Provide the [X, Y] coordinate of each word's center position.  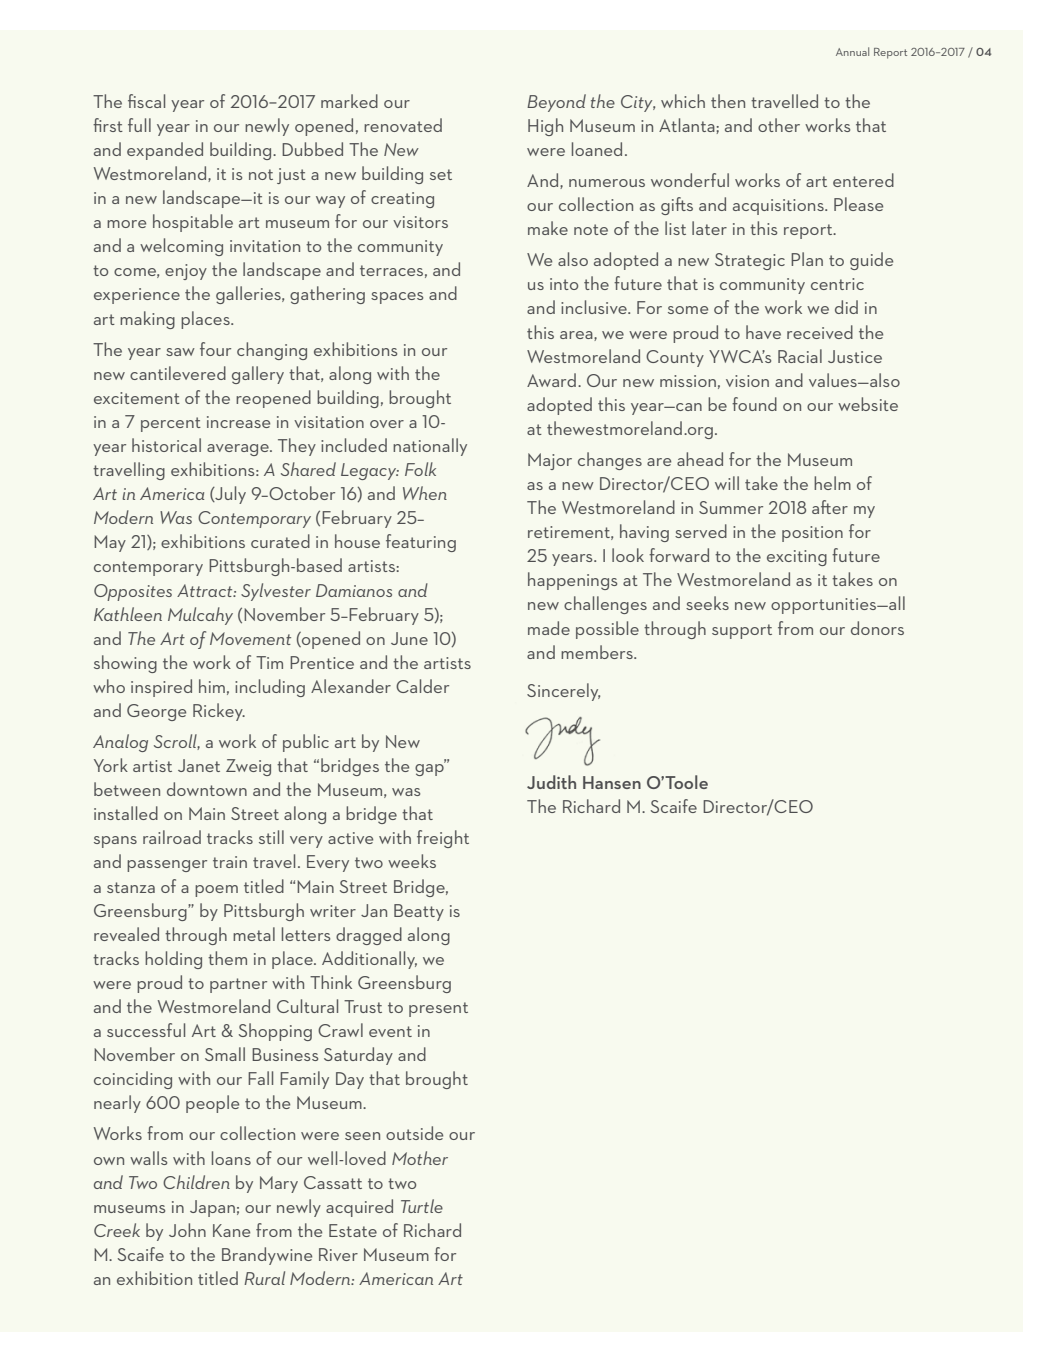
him [212, 686]
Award [551, 380]
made [549, 628]
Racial [800, 356]
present [438, 1009]
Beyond [556, 103]
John [187, 1230]
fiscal [146, 101]
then [728, 101]
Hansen [612, 782]
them [227, 958]
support [742, 631]
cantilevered [178, 373]
